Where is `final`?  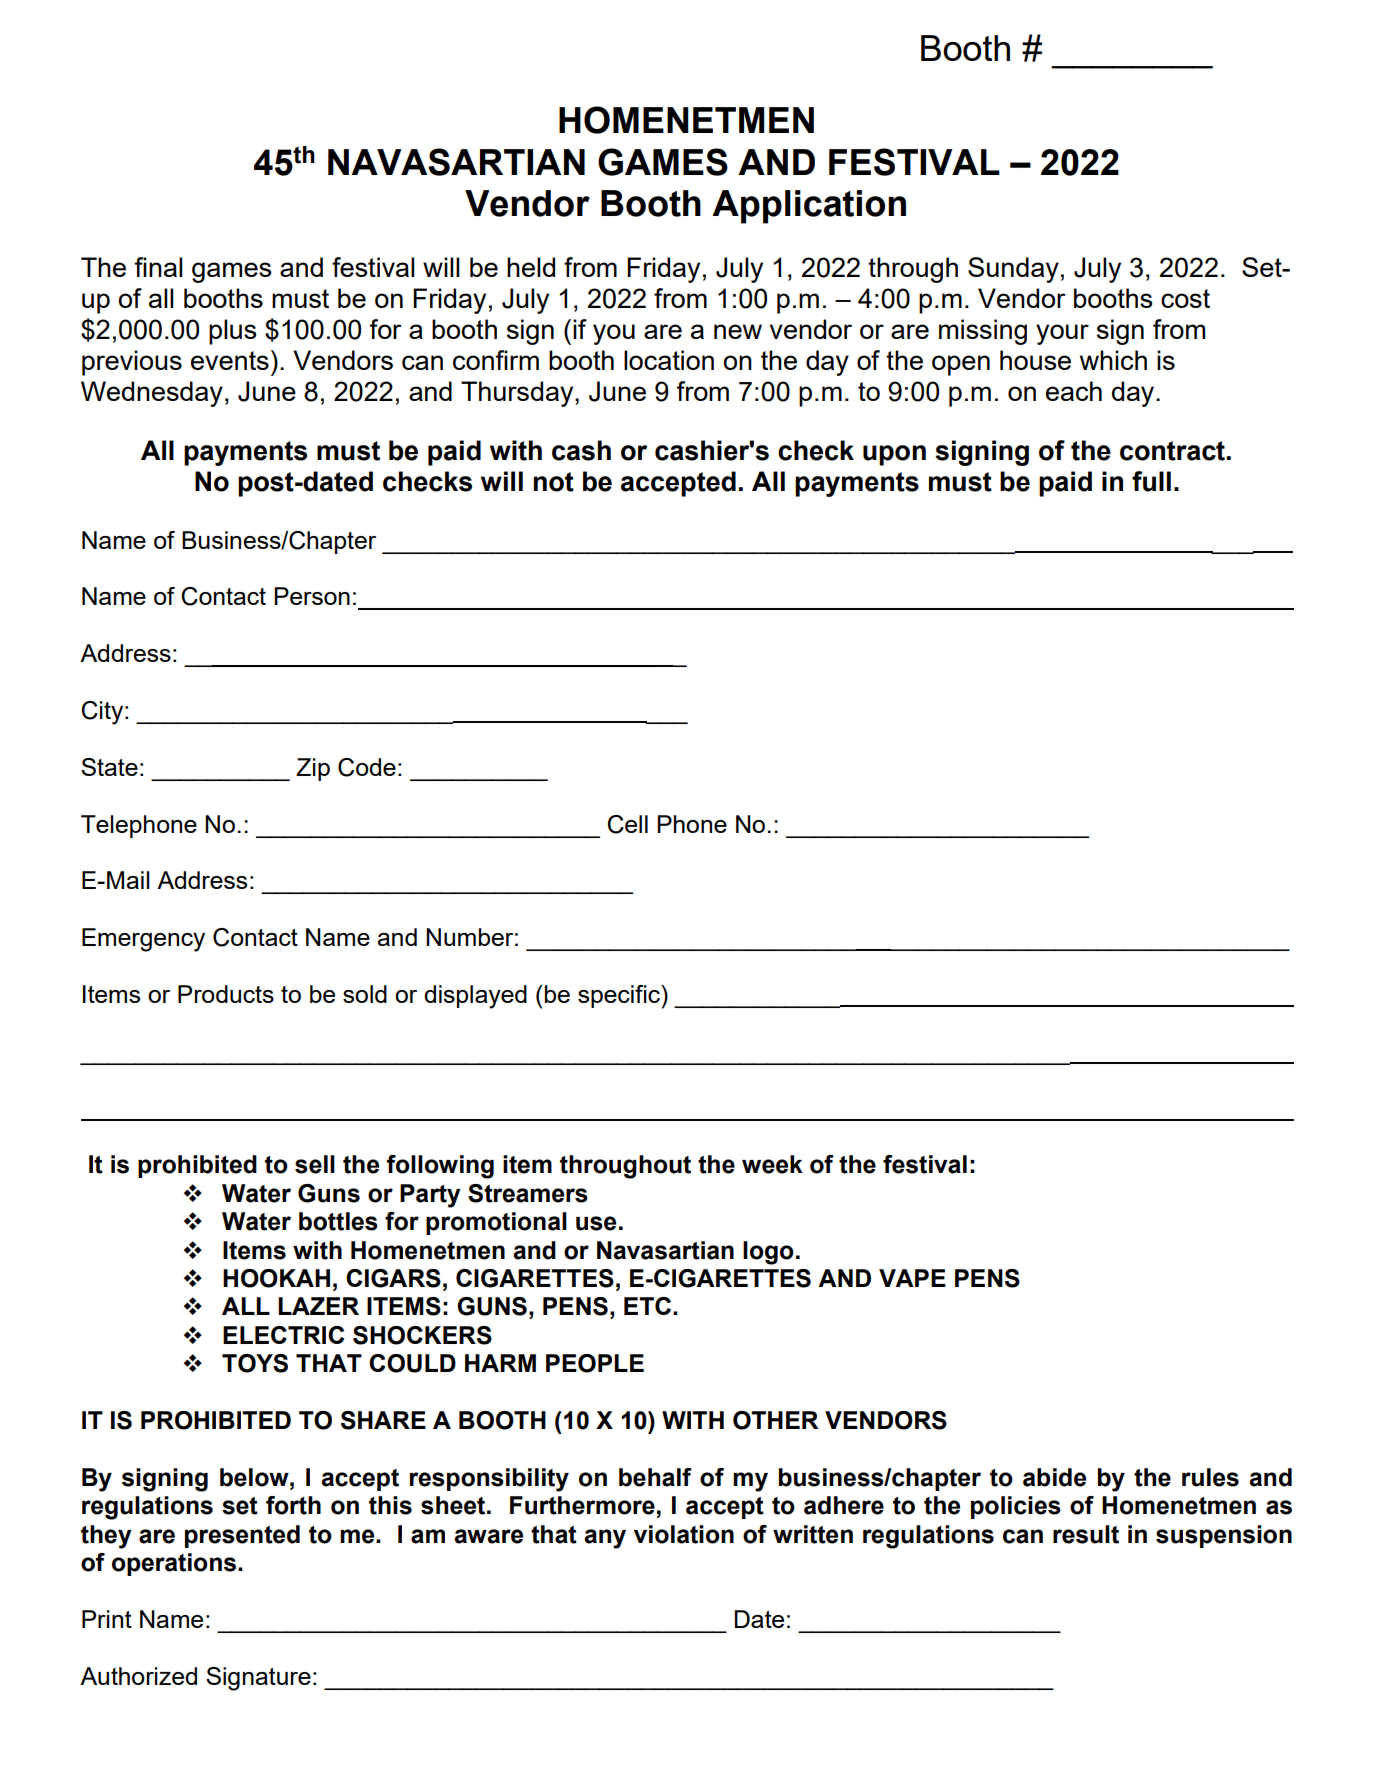 final is located at coordinates (158, 267).
